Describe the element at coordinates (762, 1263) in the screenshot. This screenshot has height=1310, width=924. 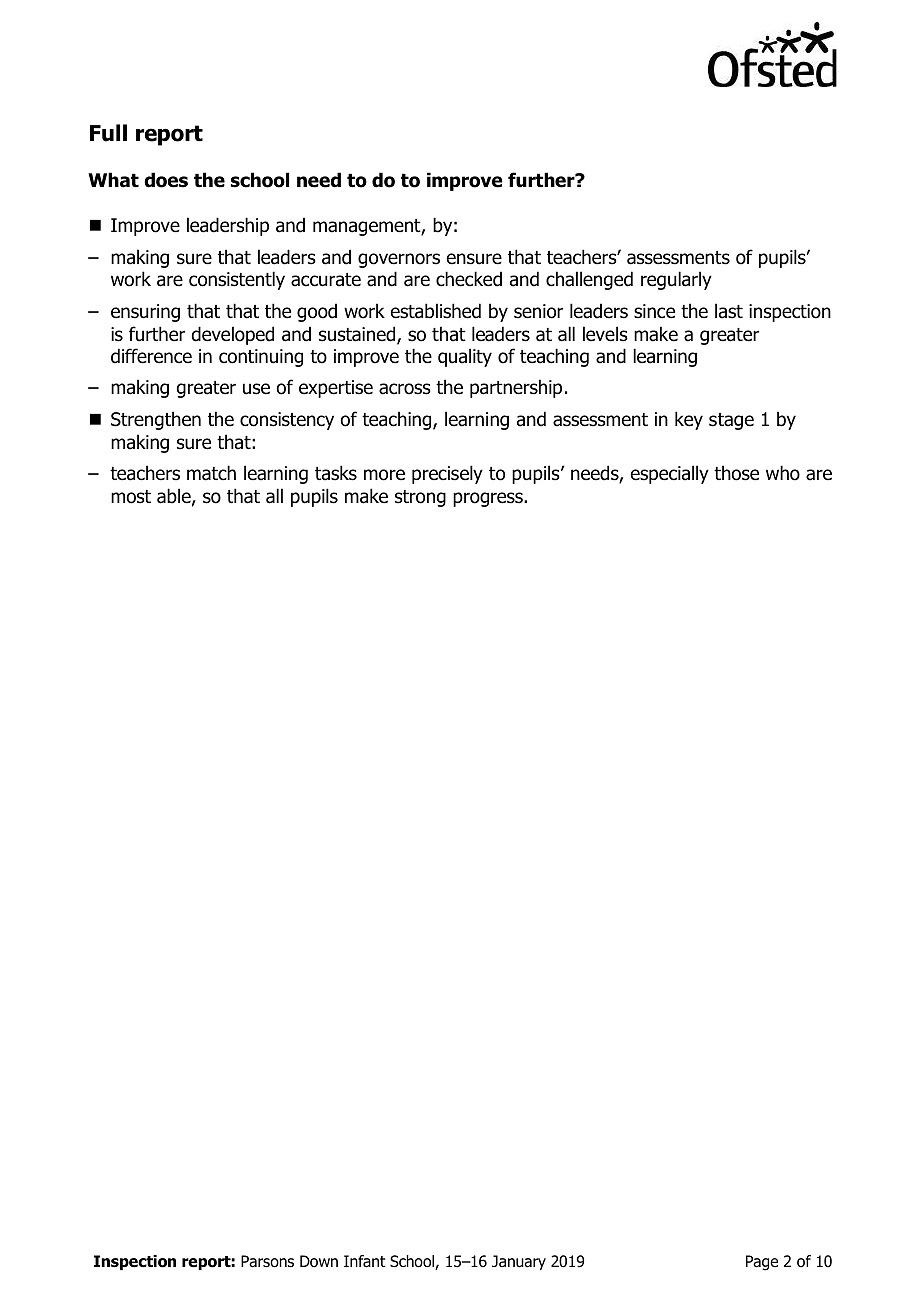
I see `Page` at that location.
